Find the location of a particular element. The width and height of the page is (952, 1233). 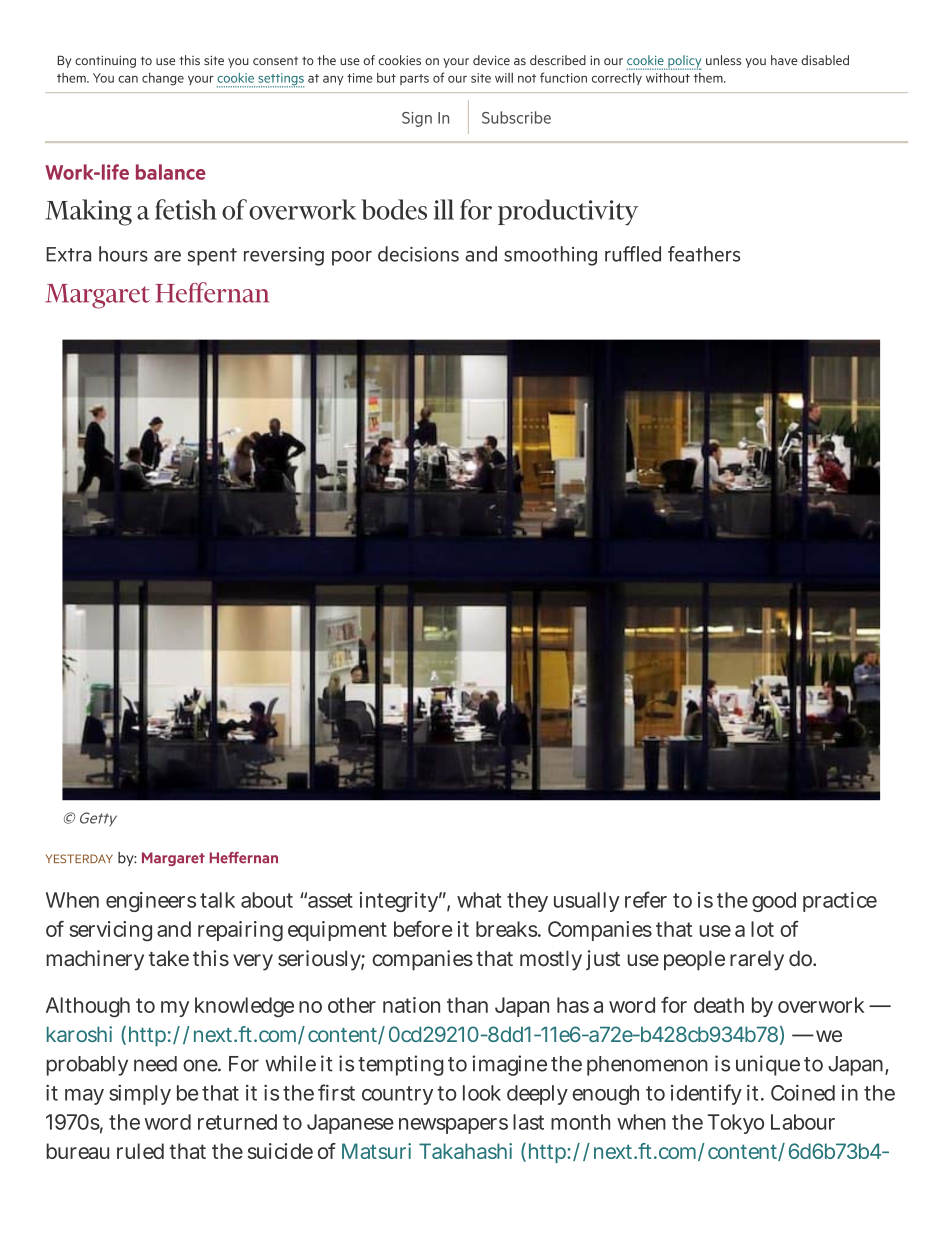

good is located at coordinates (774, 902).
